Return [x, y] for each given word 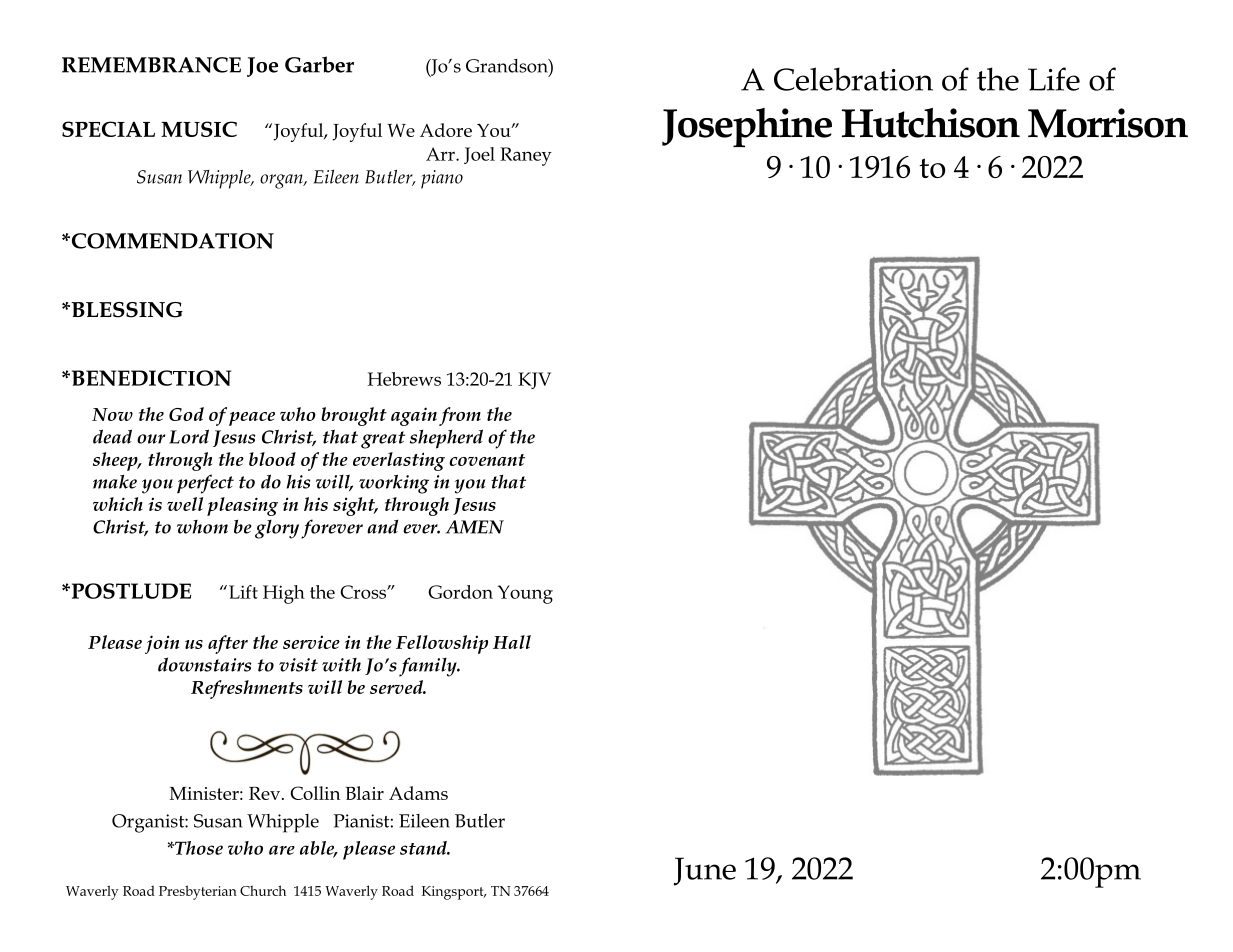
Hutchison [931, 123]
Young [525, 594]
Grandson [508, 66]
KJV [534, 380]
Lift [243, 592]
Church [263, 890]
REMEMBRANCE [151, 65]
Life [1054, 79]
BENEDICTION [150, 378]
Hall [512, 642]
